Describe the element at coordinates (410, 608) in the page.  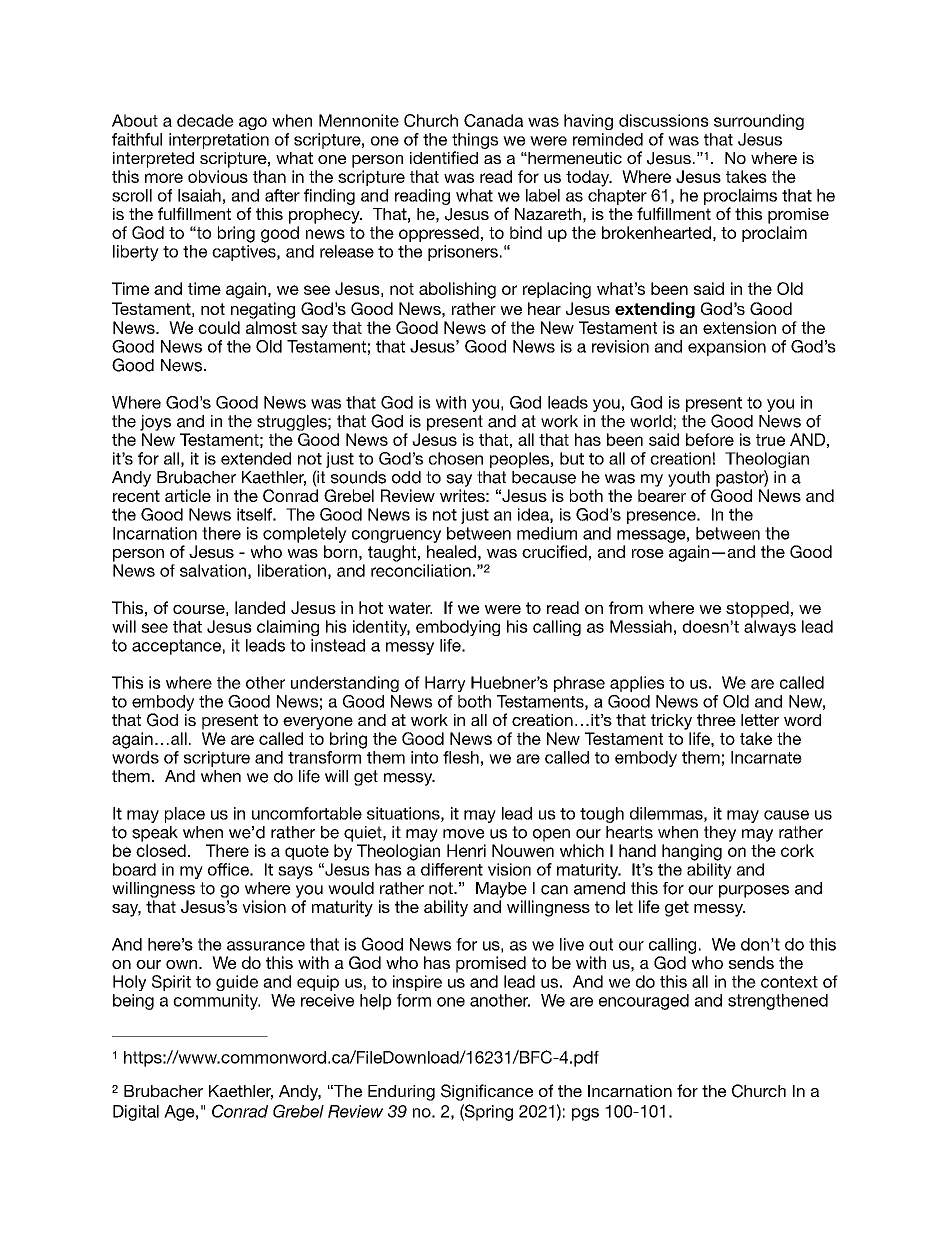
I see `water` at that location.
